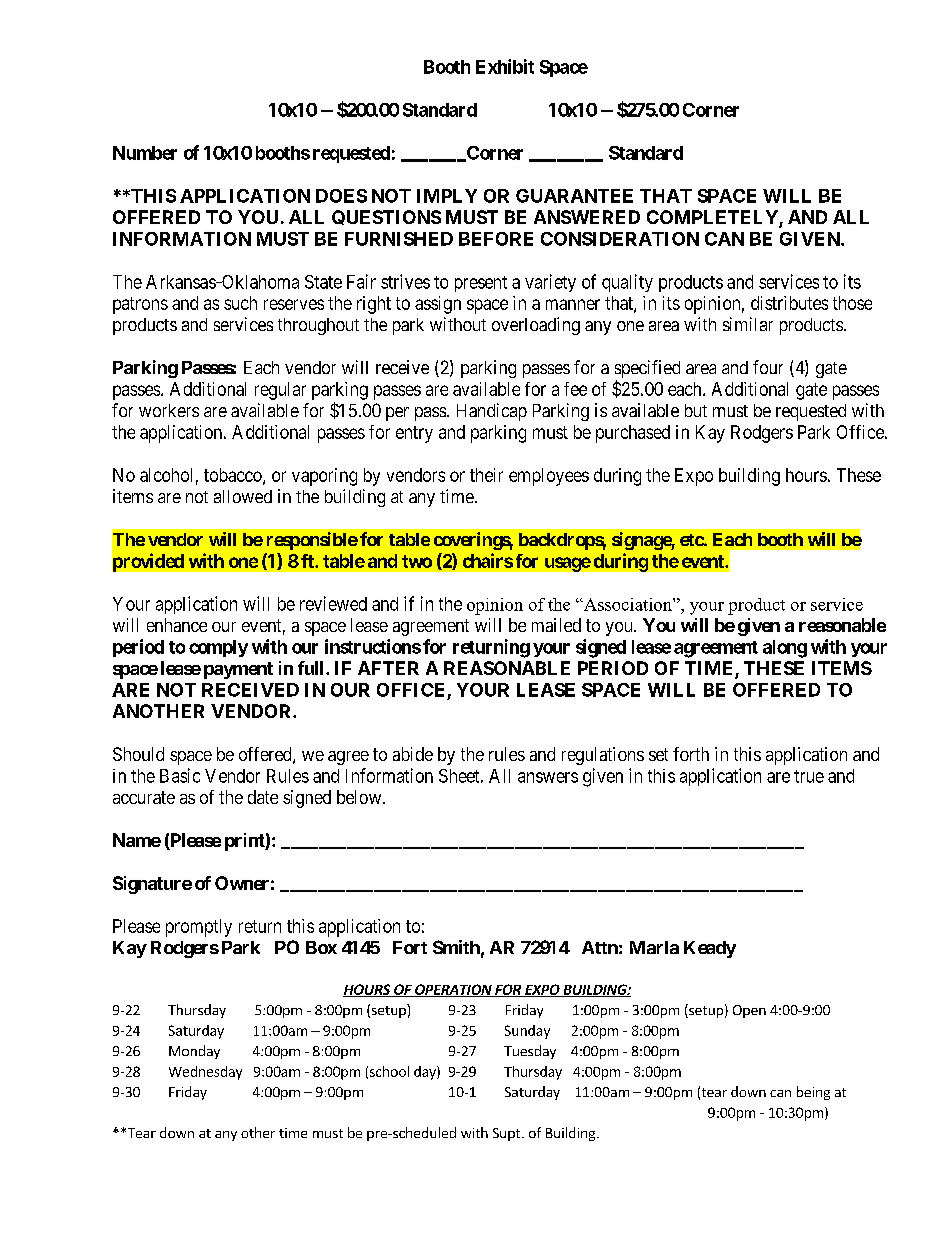  I want to click on along, so click(785, 649).
